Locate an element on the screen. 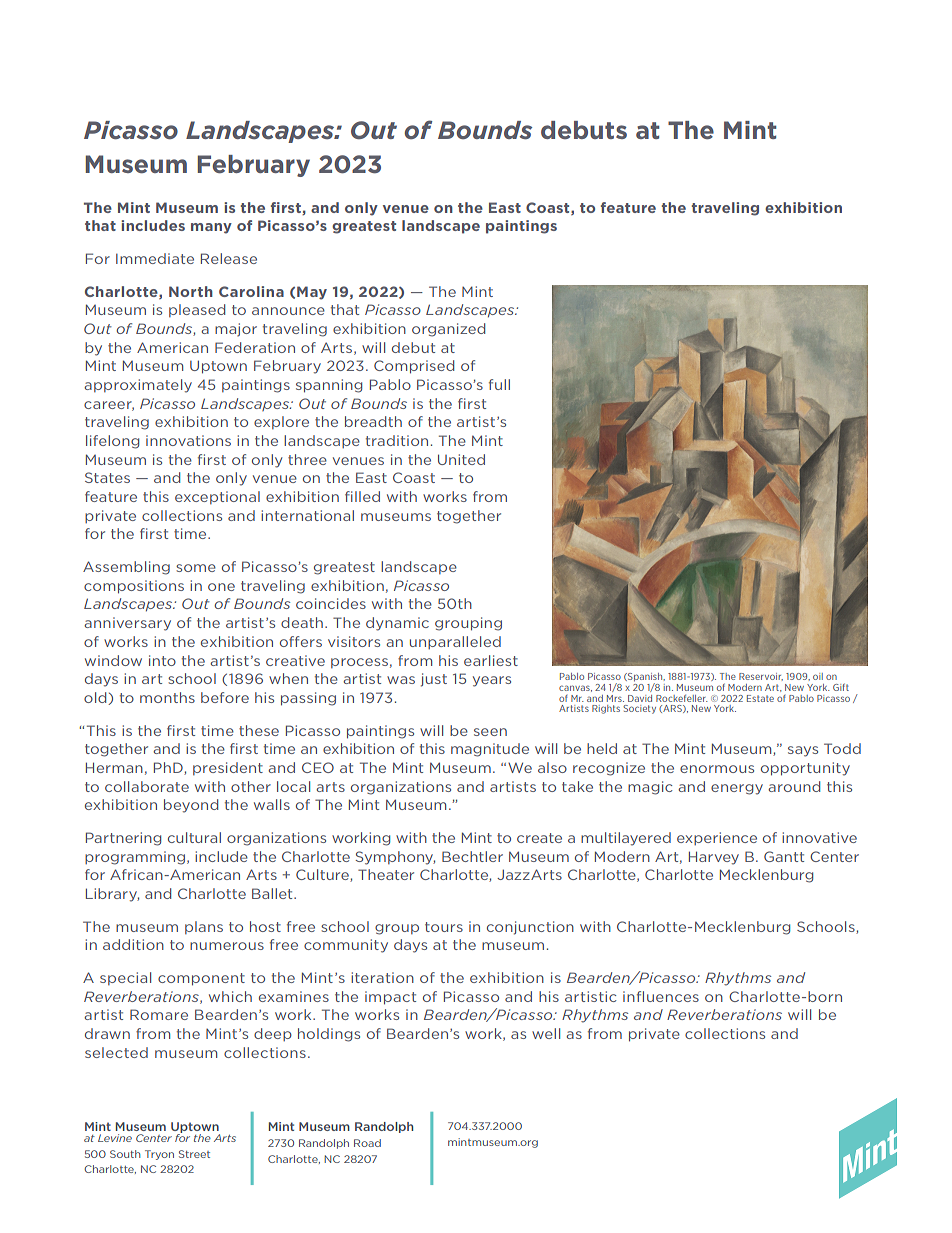 The height and width of the screenshot is (1233, 952). full is located at coordinates (499, 384).
